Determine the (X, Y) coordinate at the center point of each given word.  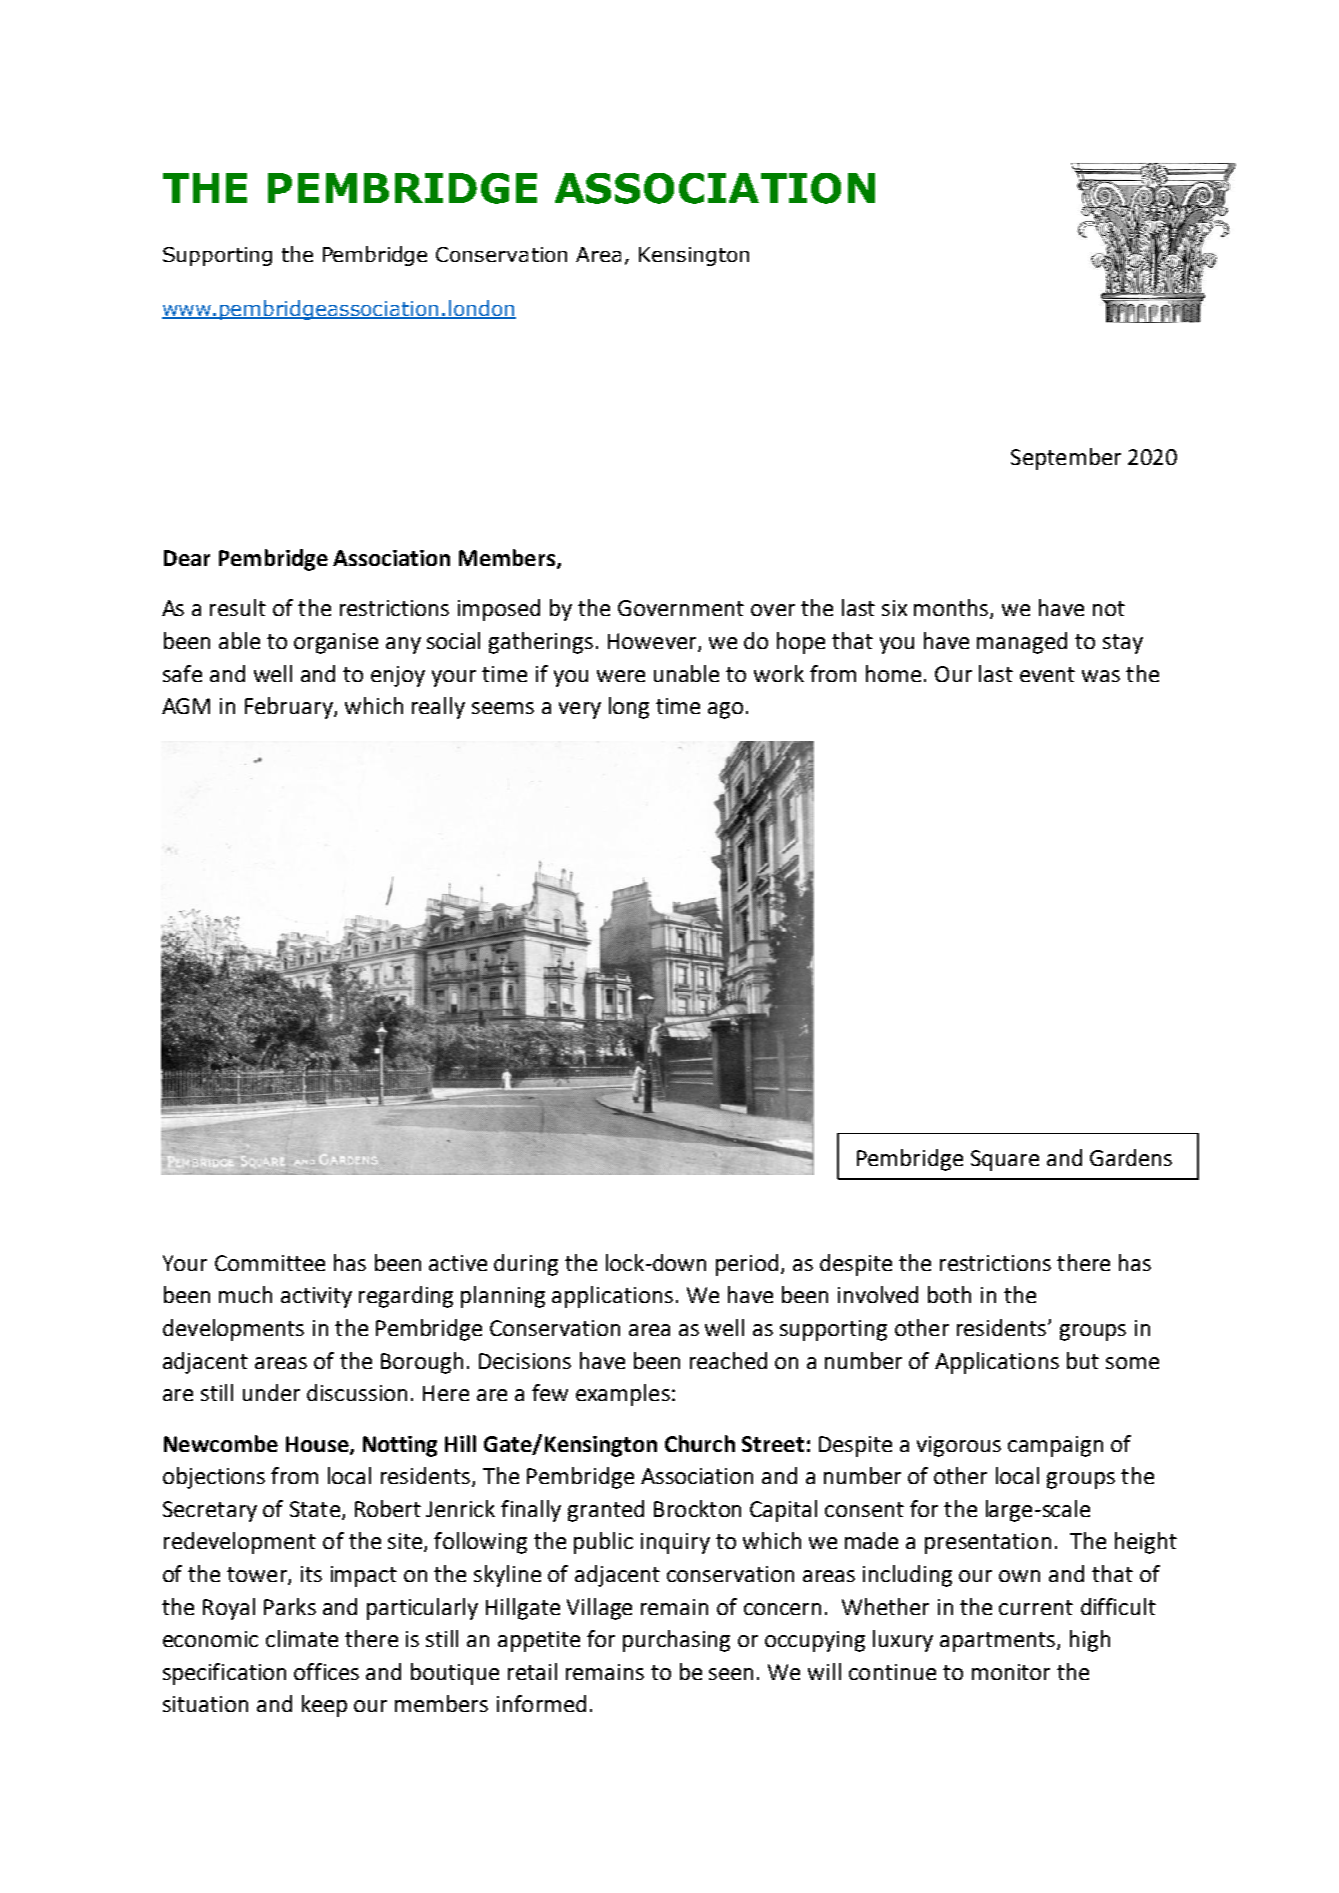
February (290, 708)
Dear (187, 558)
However (653, 642)
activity (316, 1297)
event (1047, 674)
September (1066, 459)
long (629, 708)
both (949, 1294)
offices (326, 1671)
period (747, 1265)
